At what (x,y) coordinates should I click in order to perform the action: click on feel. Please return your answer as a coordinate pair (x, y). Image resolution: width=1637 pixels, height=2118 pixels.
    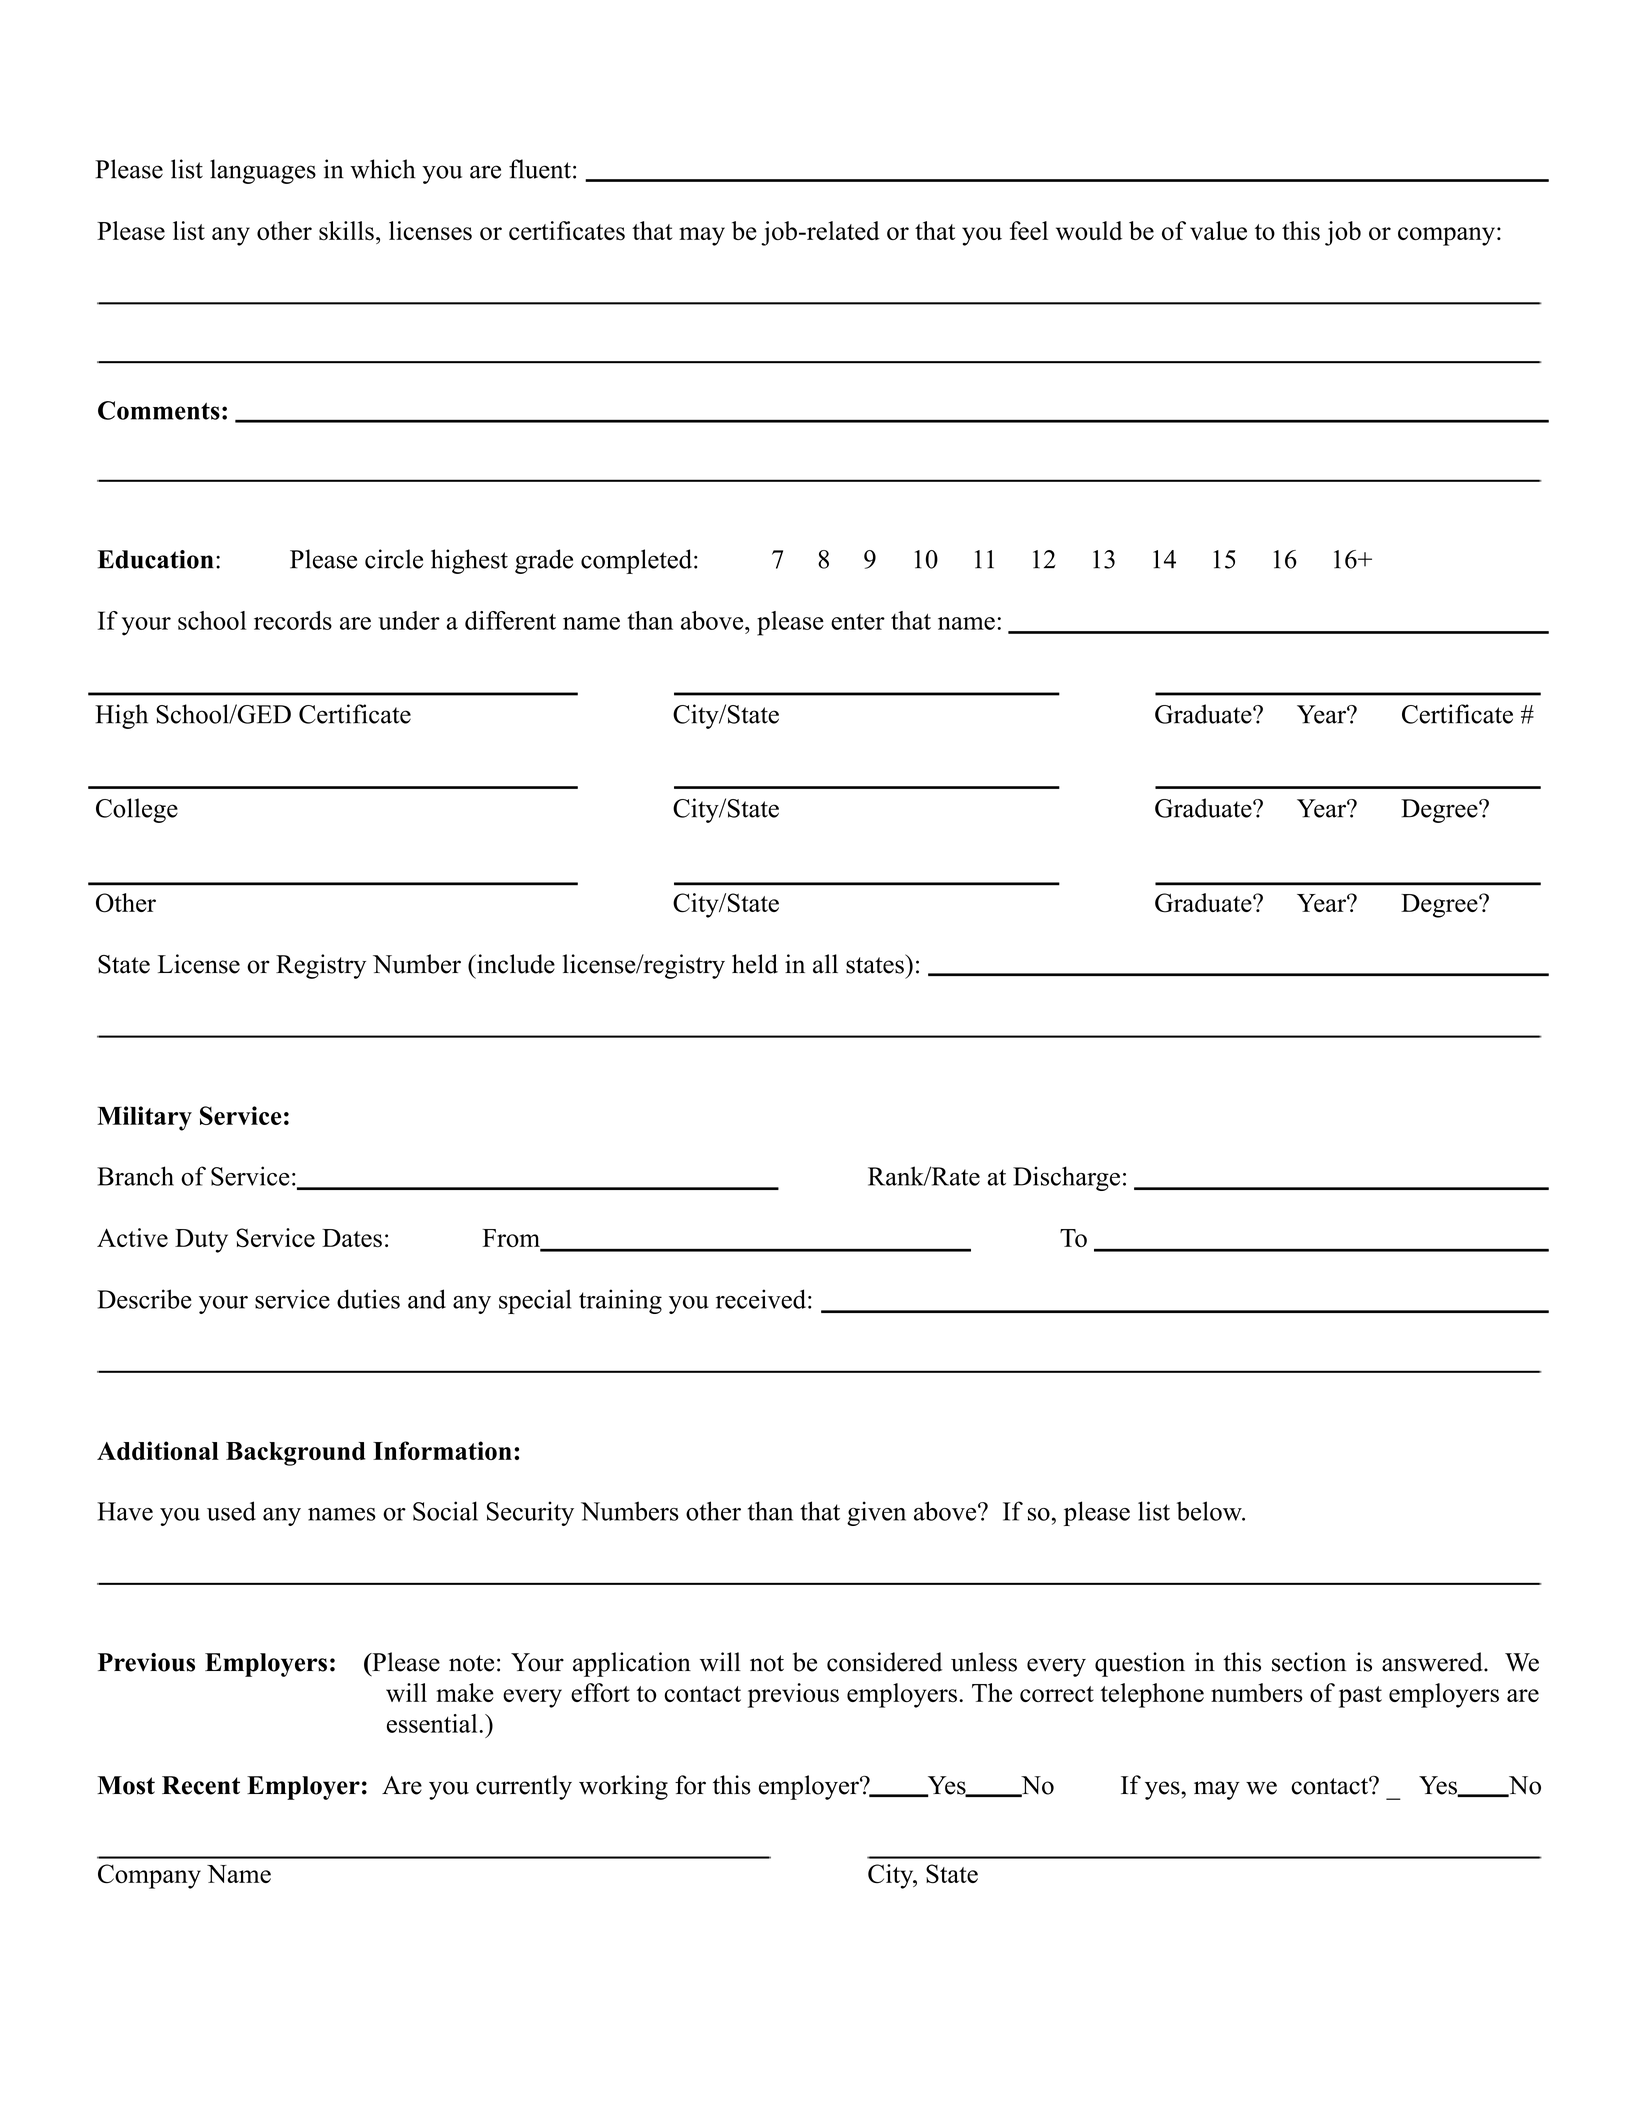
    Looking at the image, I should click on (1029, 230).
